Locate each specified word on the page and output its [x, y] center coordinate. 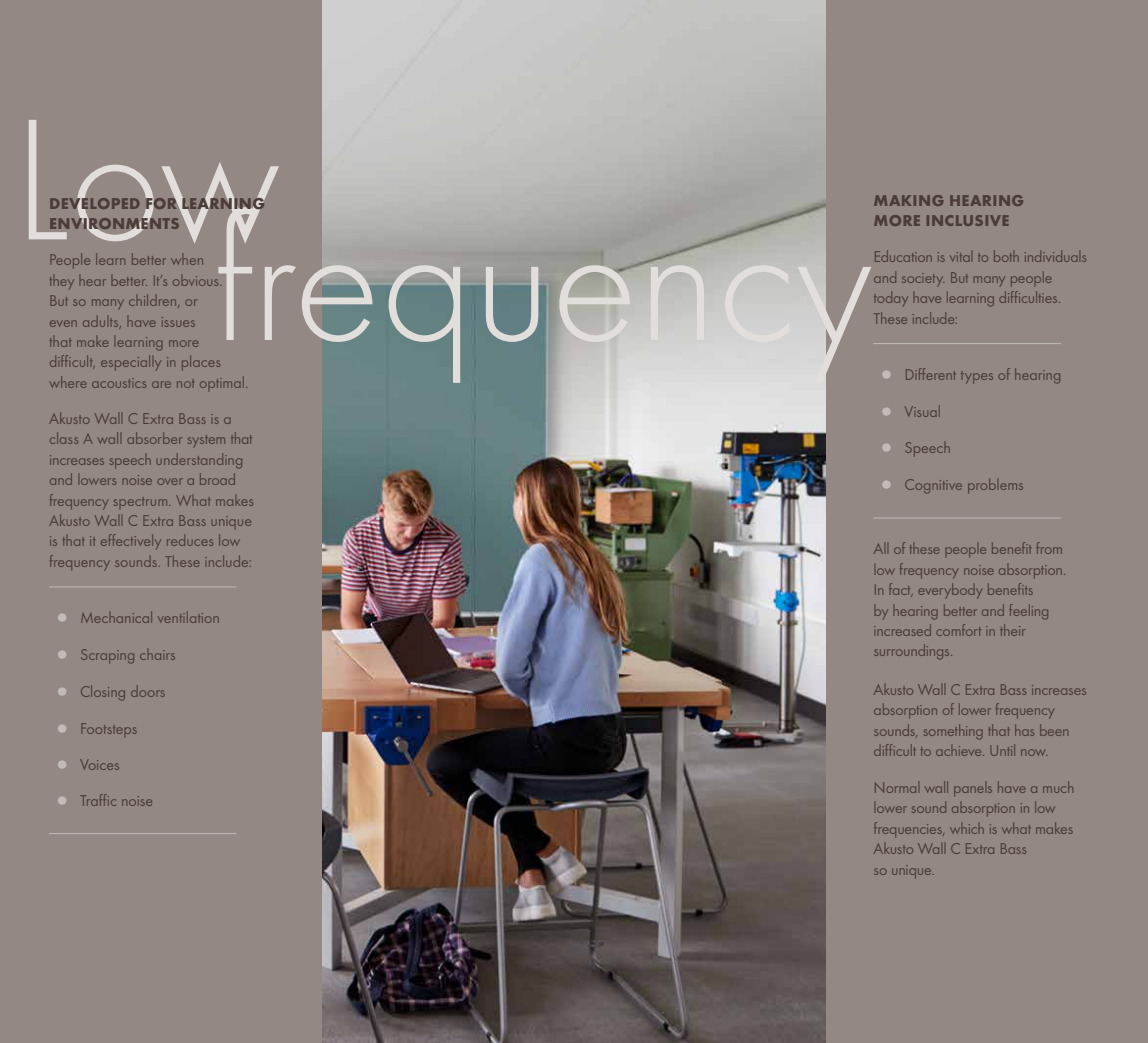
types [977, 377]
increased [902, 630]
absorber [154, 438]
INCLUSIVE [968, 220]
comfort [958, 630]
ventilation [188, 617]
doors [148, 691]
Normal [897, 787]
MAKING [909, 200]
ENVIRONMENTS [114, 224]
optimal [223, 383]
